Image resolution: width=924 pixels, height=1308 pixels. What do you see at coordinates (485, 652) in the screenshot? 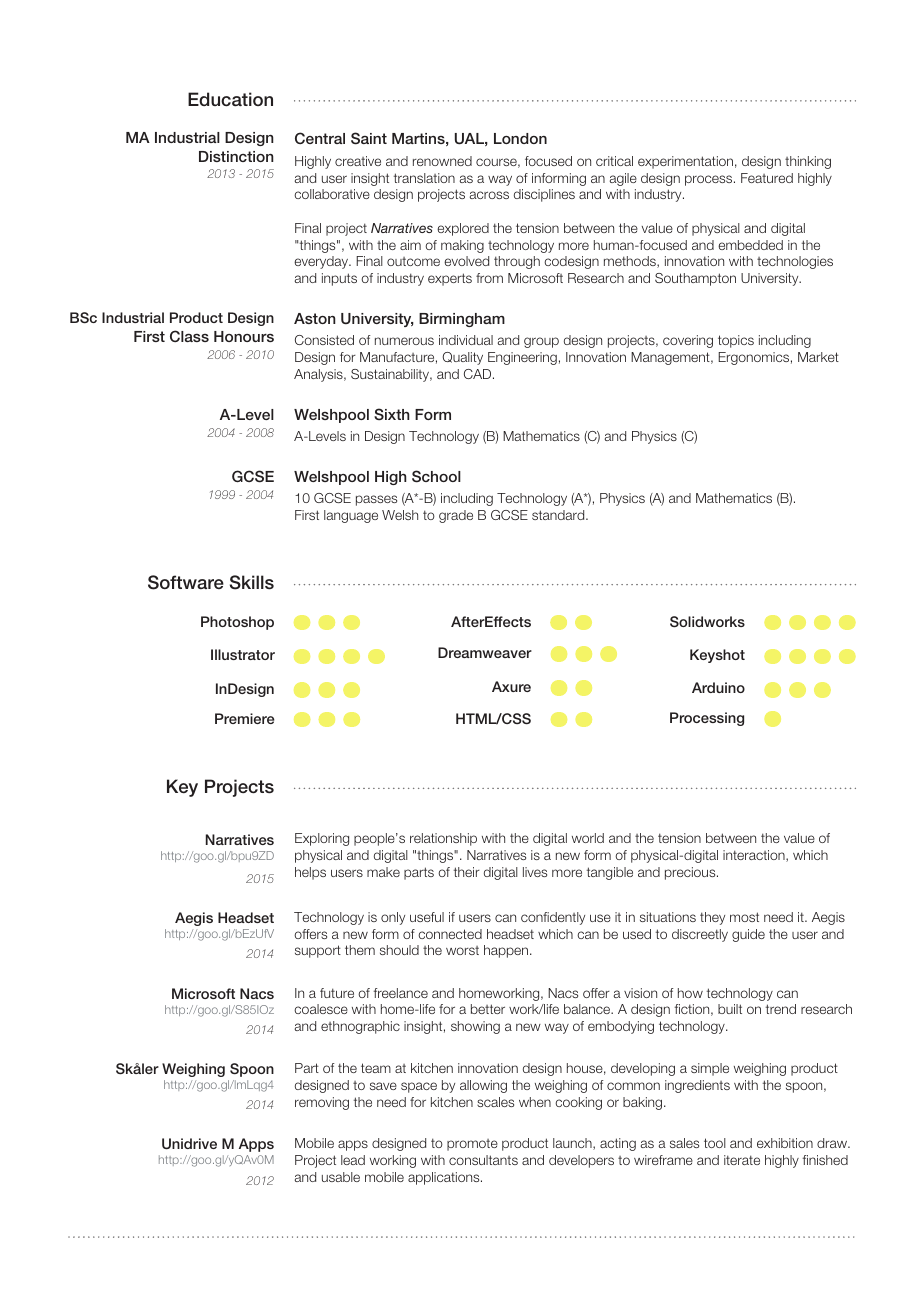
I see `Dreamweaver` at bounding box center [485, 652].
